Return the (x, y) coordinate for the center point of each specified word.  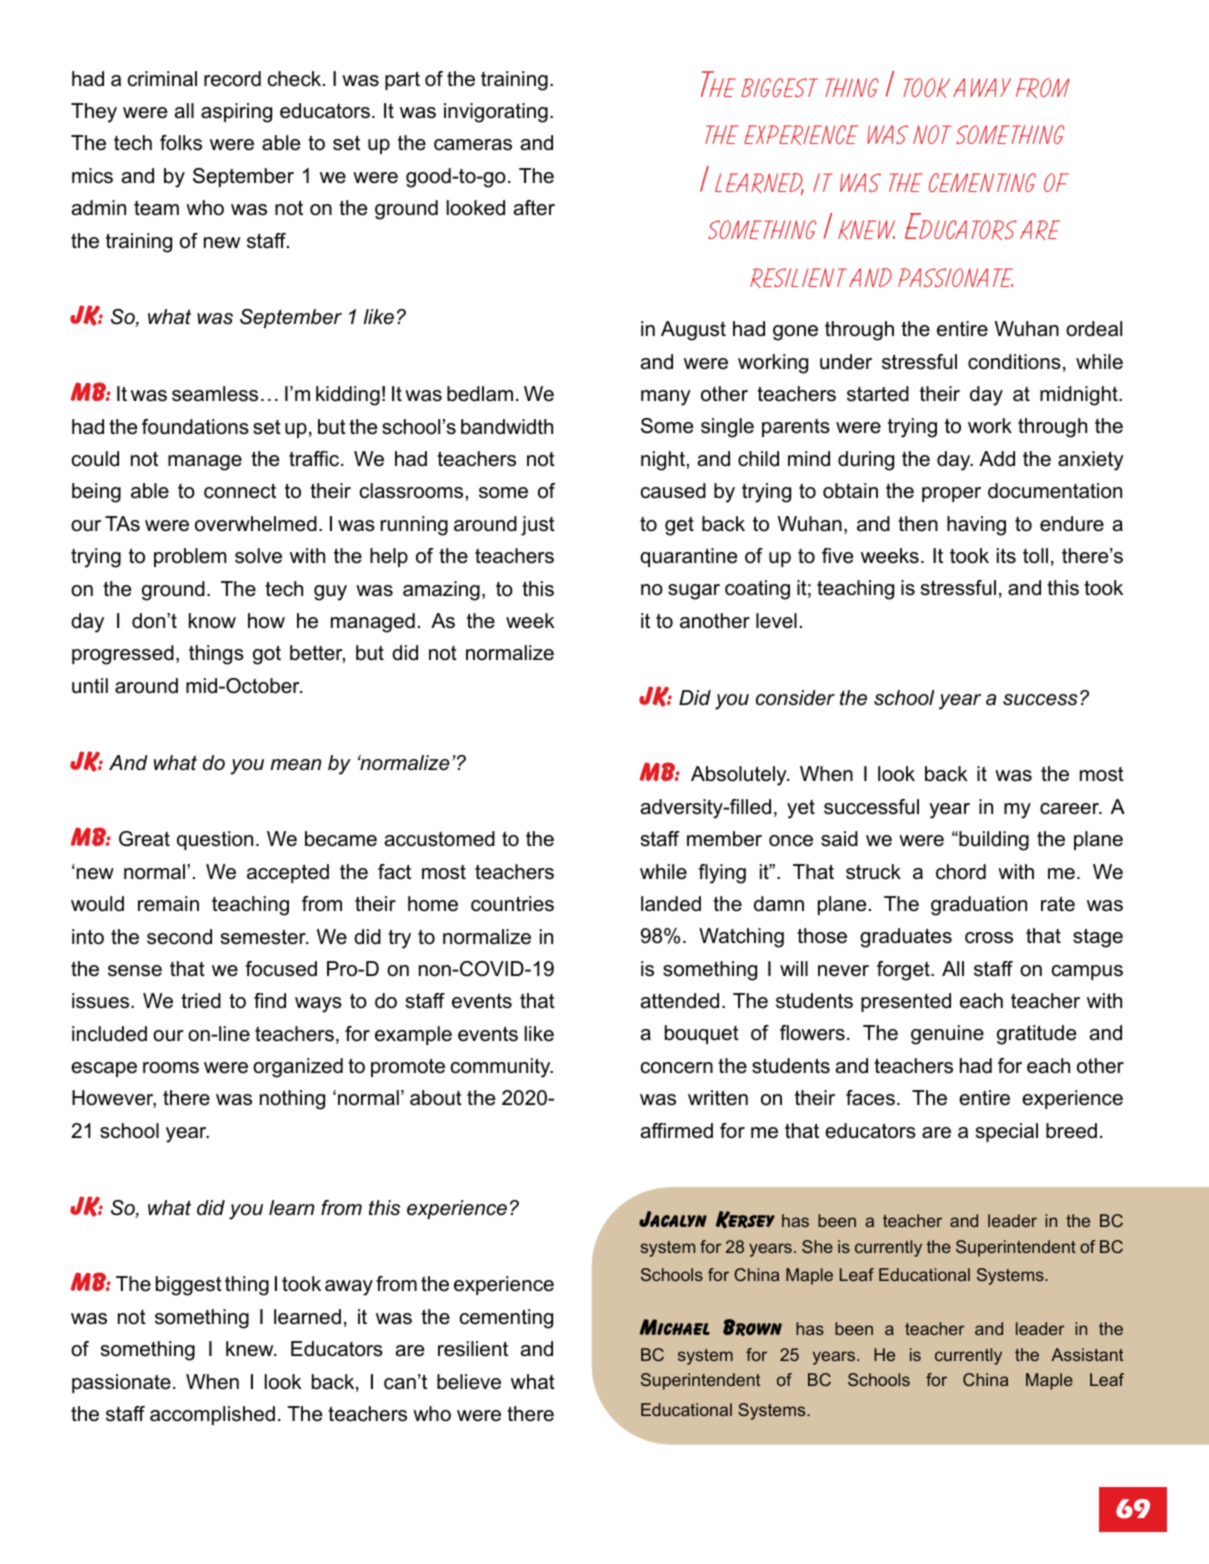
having (976, 526)
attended (680, 1001)
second (179, 937)
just (538, 526)
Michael (675, 1327)
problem (190, 557)
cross (989, 938)
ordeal (1094, 329)
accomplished (212, 1415)
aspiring (236, 113)
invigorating (496, 113)
